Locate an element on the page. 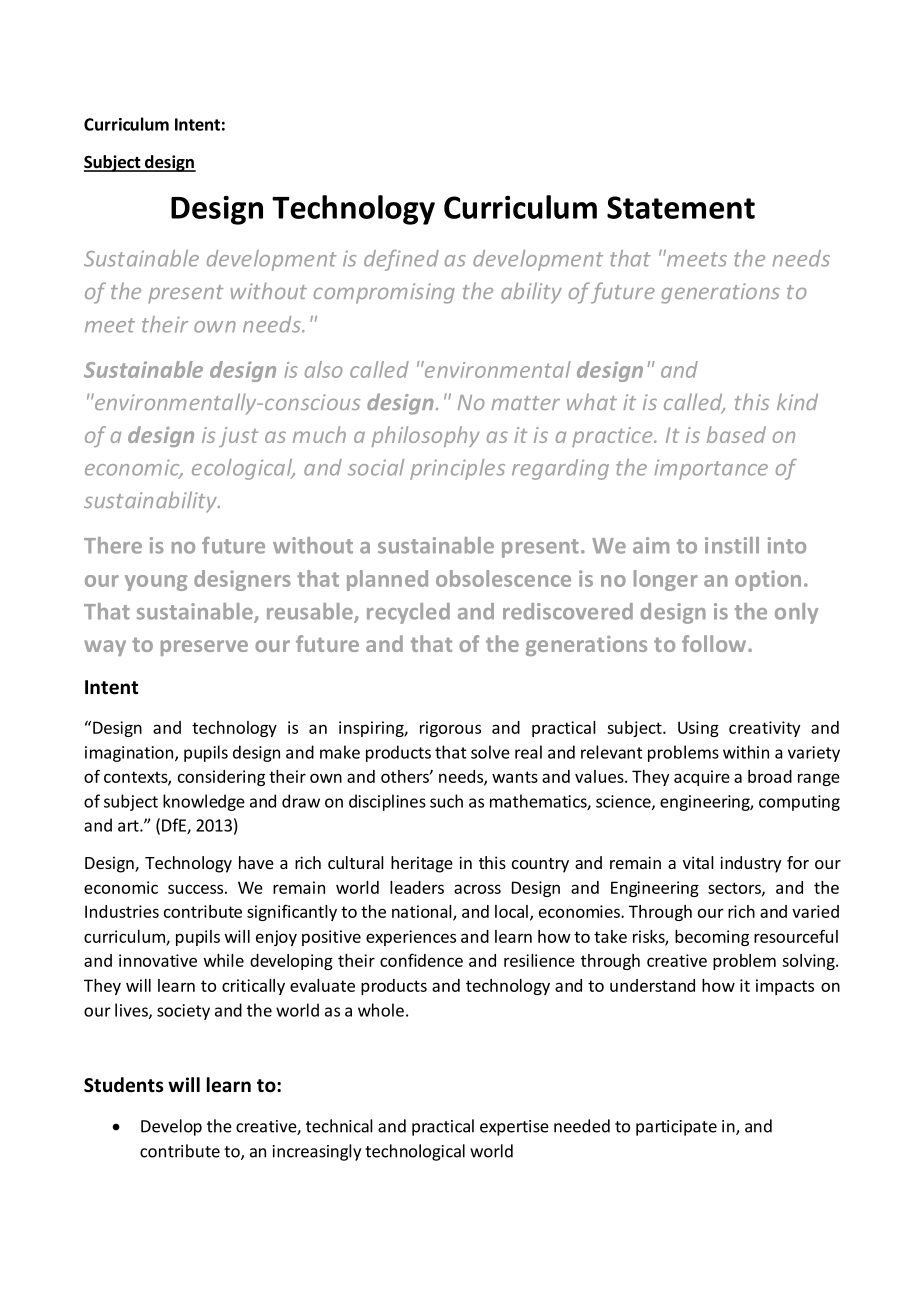 This image has width=924, height=1308. expertise is located at coordinates (514, 1128).
